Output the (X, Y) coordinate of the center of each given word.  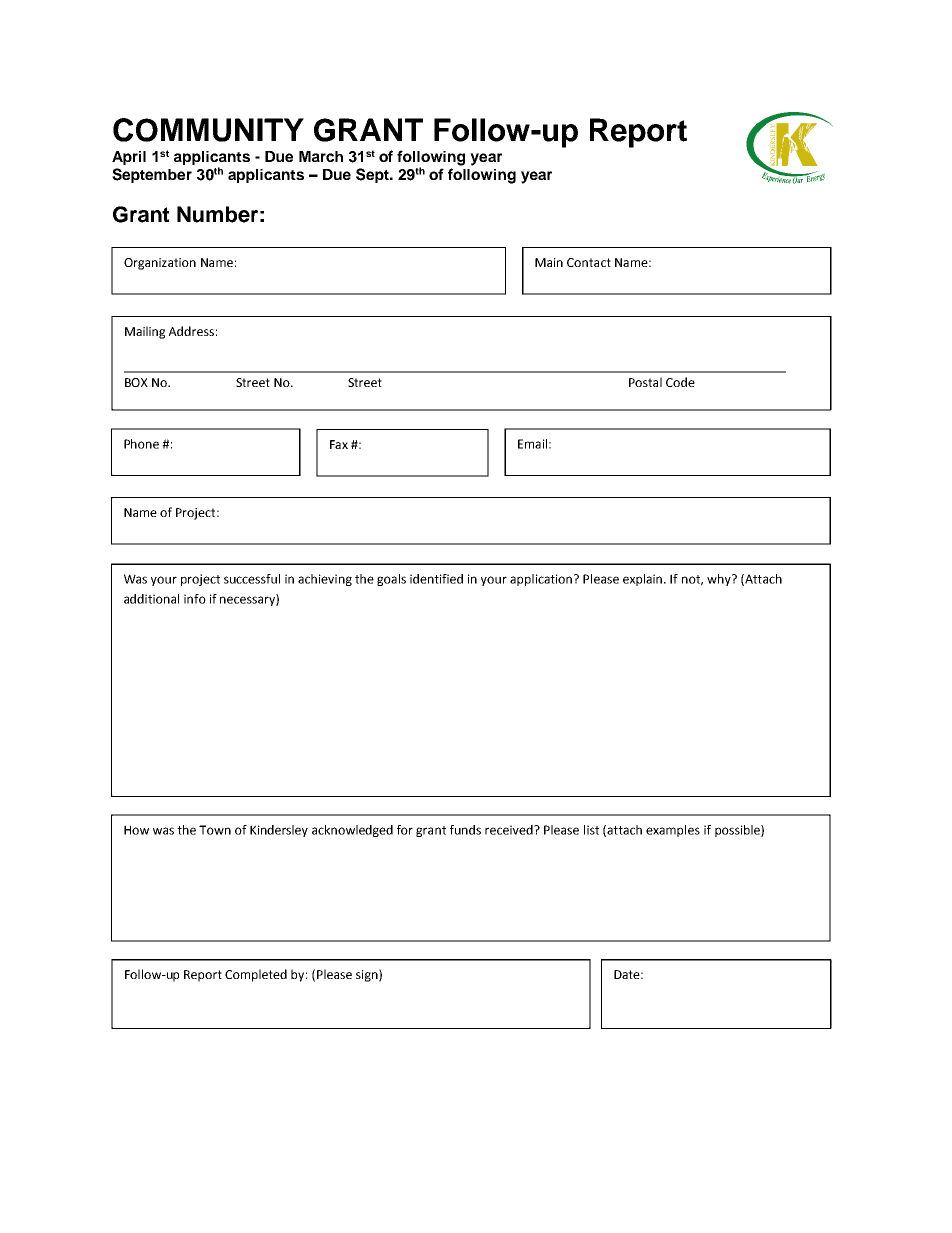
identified (436, 579)
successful (252, 579)
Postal (645, 382)
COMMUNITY (208, 130)
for (405, 830)
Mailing (145, 332)
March (321, 156)
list (591, 830)
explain (644, 580)
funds (465, 830)
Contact (589, 262)
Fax (339, 444)
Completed (256, 975)
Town (215, 830)
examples (673, 831)
